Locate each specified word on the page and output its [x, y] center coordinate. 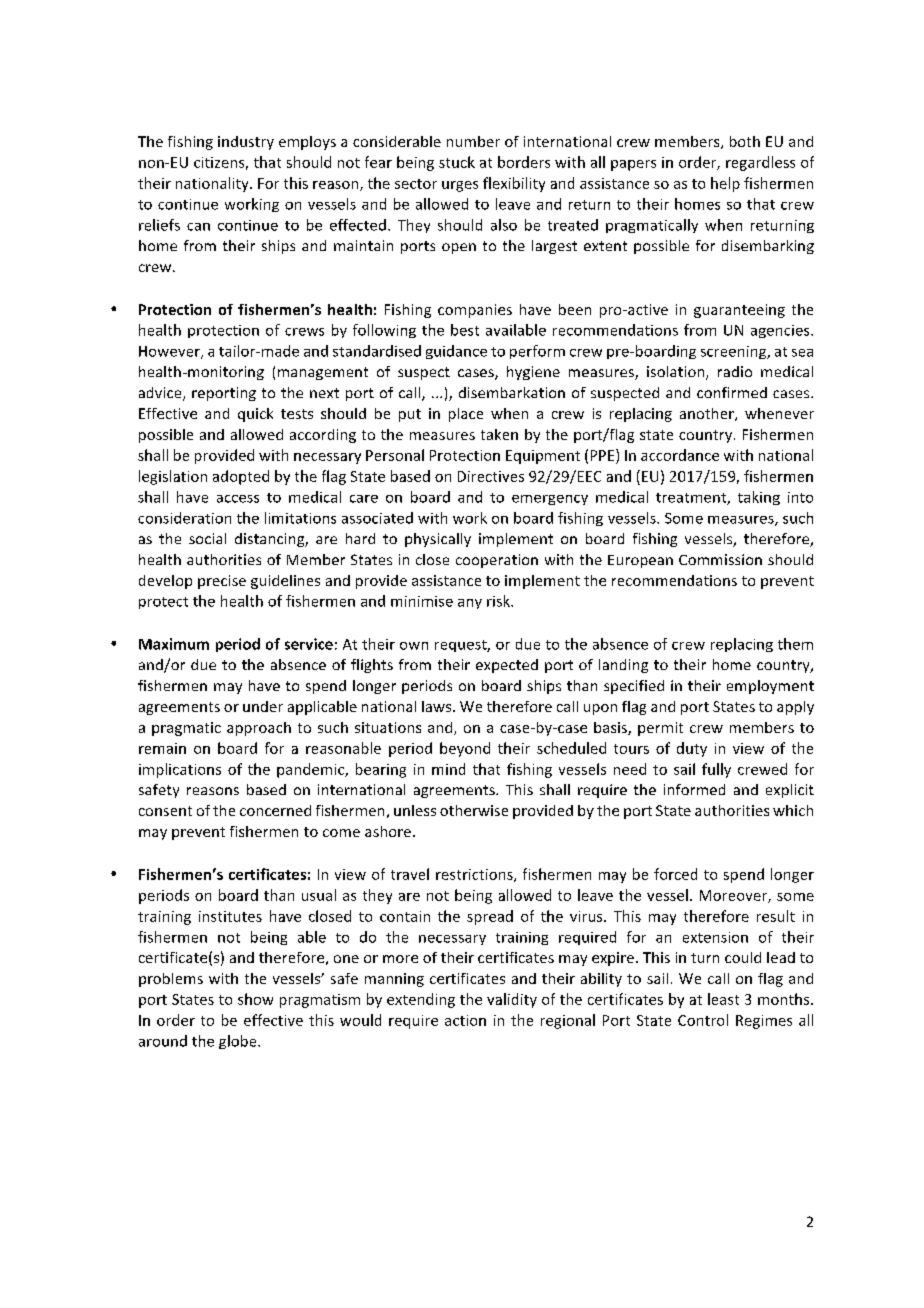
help [725, 184]
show [255, 999]
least [723, 999]
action [465, 1020]
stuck [457, 162]
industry [246, 143]
